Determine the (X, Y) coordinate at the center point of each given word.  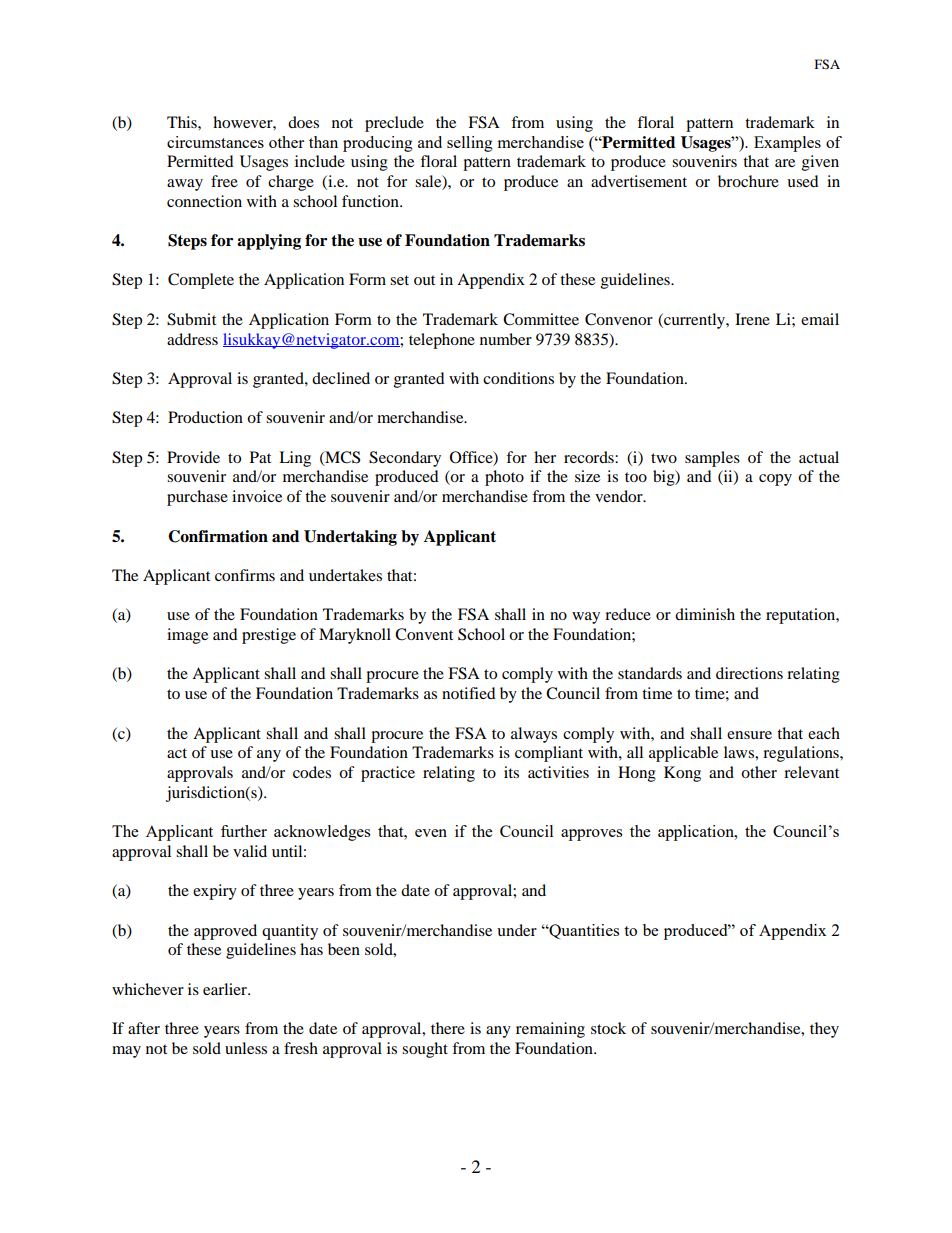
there (448, 1028)
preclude (394, 124)
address (192, 339)
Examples (787, 144)
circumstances (215, 142)
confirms (245, 575)
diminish (705, 614)
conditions (518, 378)
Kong (682, 774)
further (244, 831)
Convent (424, 634)
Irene (752, 319)
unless (246, 1048)
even (431, 833)
